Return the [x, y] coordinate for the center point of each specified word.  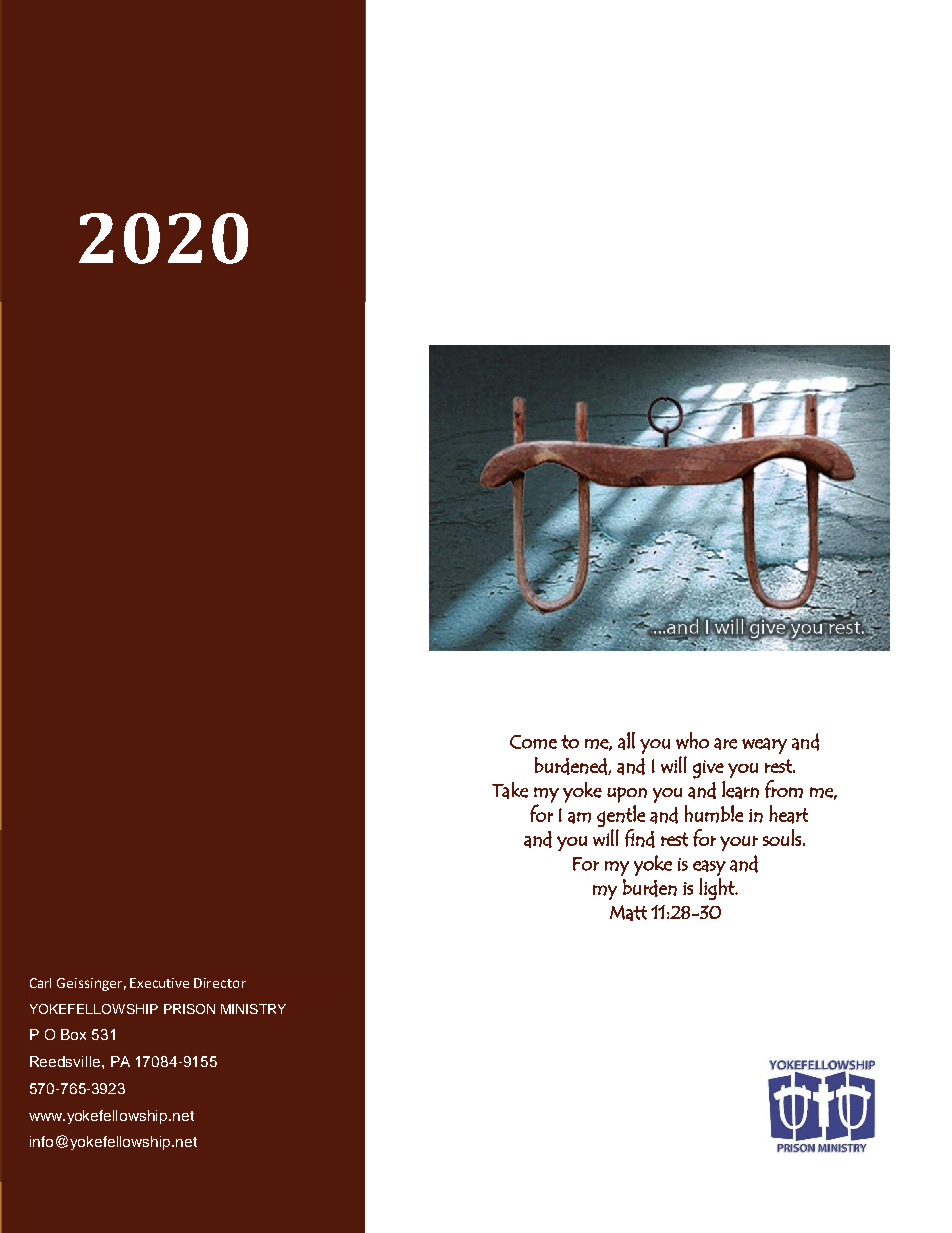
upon [627, 795]
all [626, 741]
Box [73, 1034]
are [725, 744]
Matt [628, 913]
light [718, 889]
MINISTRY [253, 1009]
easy [709, 868]
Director [220, 983]
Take [510, 790]
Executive [159, 983]
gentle [621, 816]
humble [714, 814]
